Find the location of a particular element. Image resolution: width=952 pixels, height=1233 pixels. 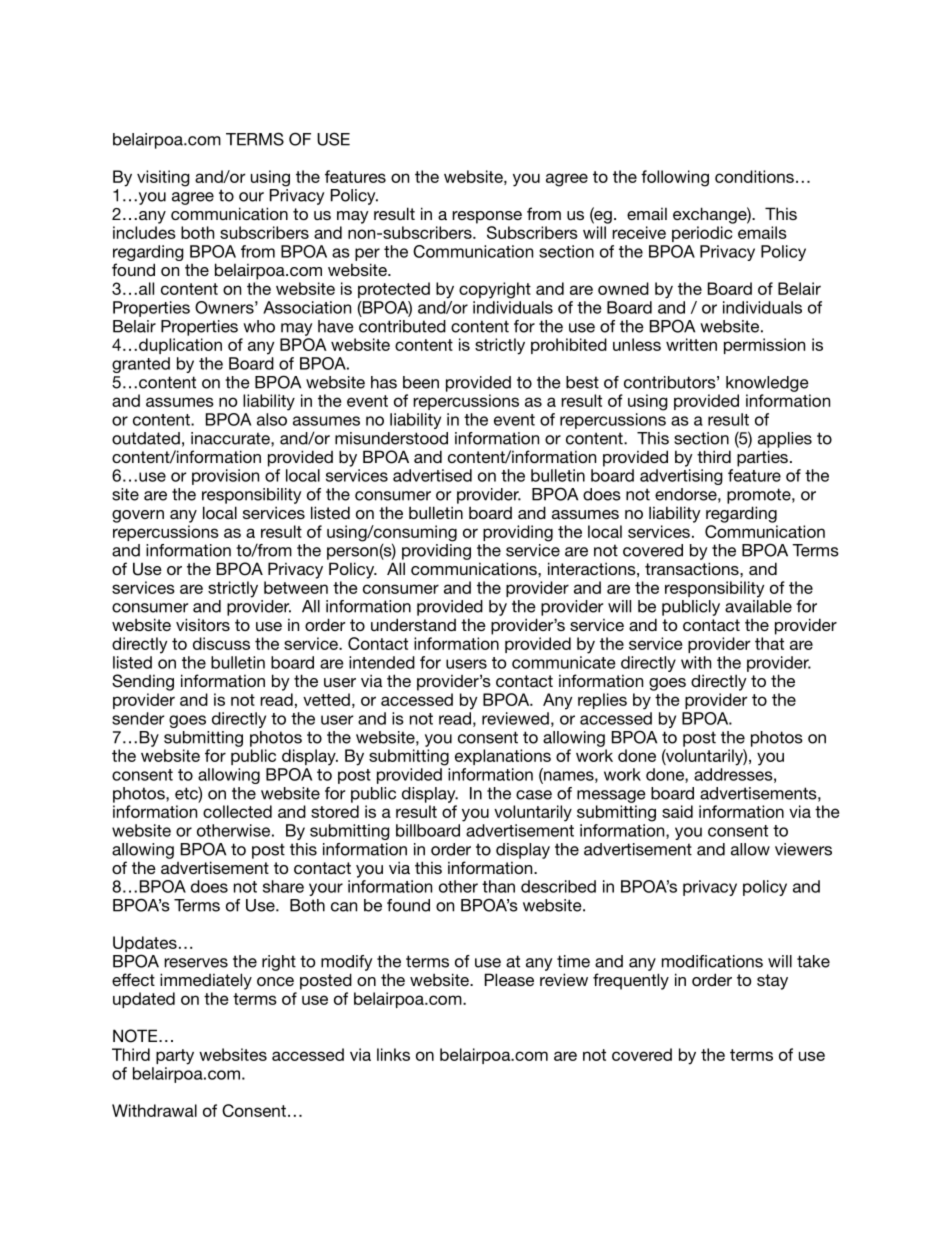

available is located at coordinates (758, 606).
